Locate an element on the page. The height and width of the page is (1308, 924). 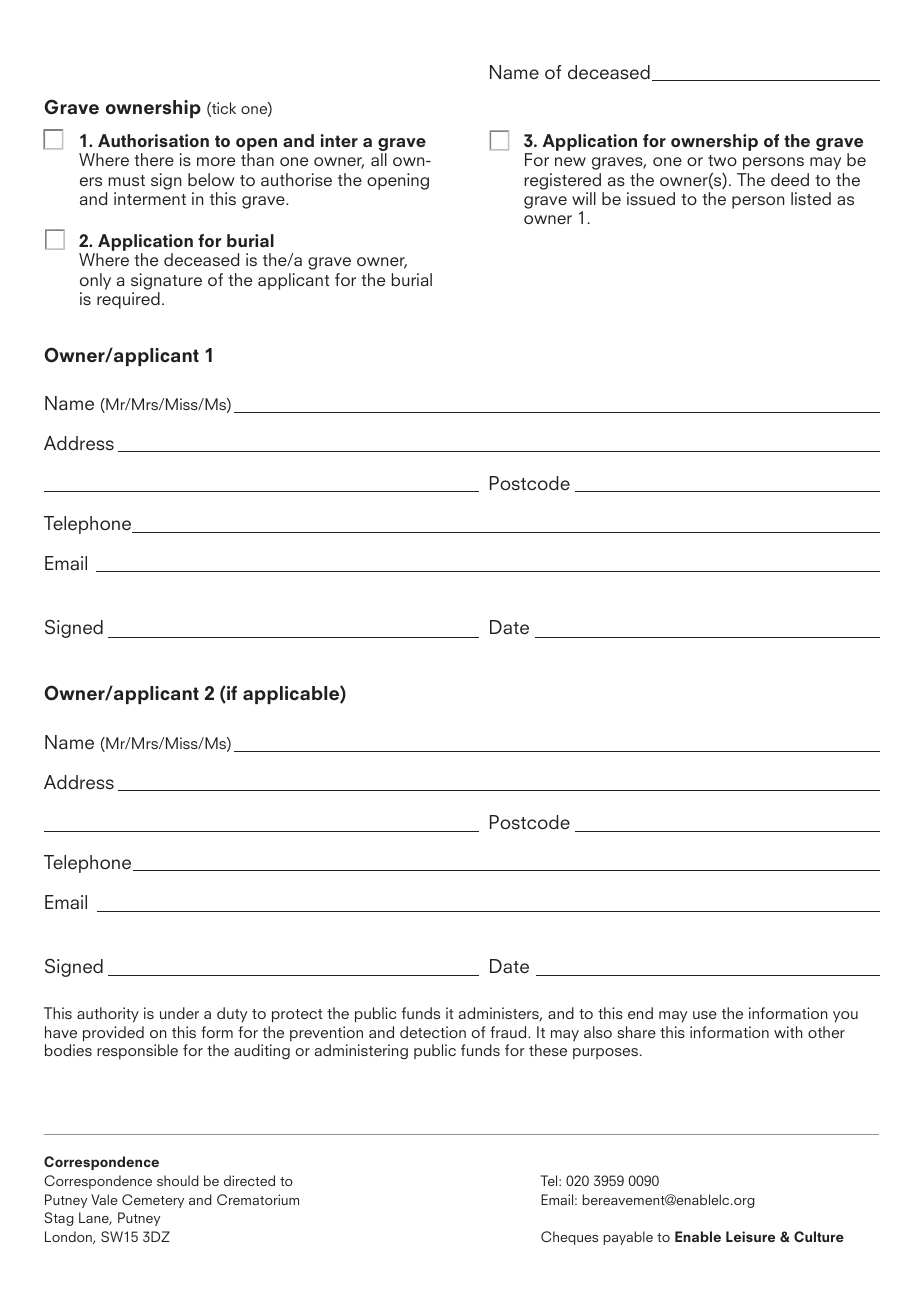
fraud is located at coordinates (509, 1032).
